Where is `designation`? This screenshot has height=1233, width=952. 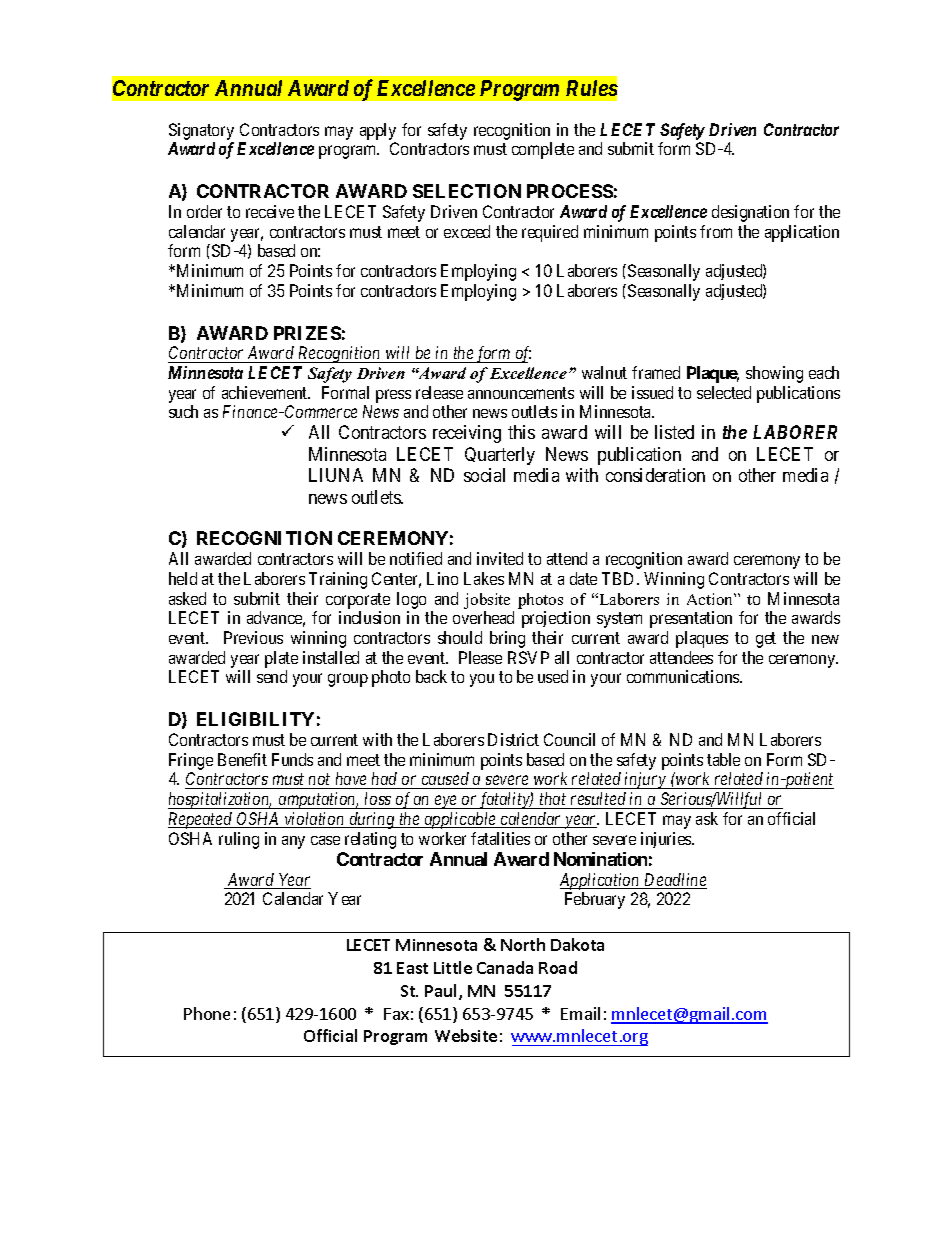
designation is located at coordinates (750, 213).
